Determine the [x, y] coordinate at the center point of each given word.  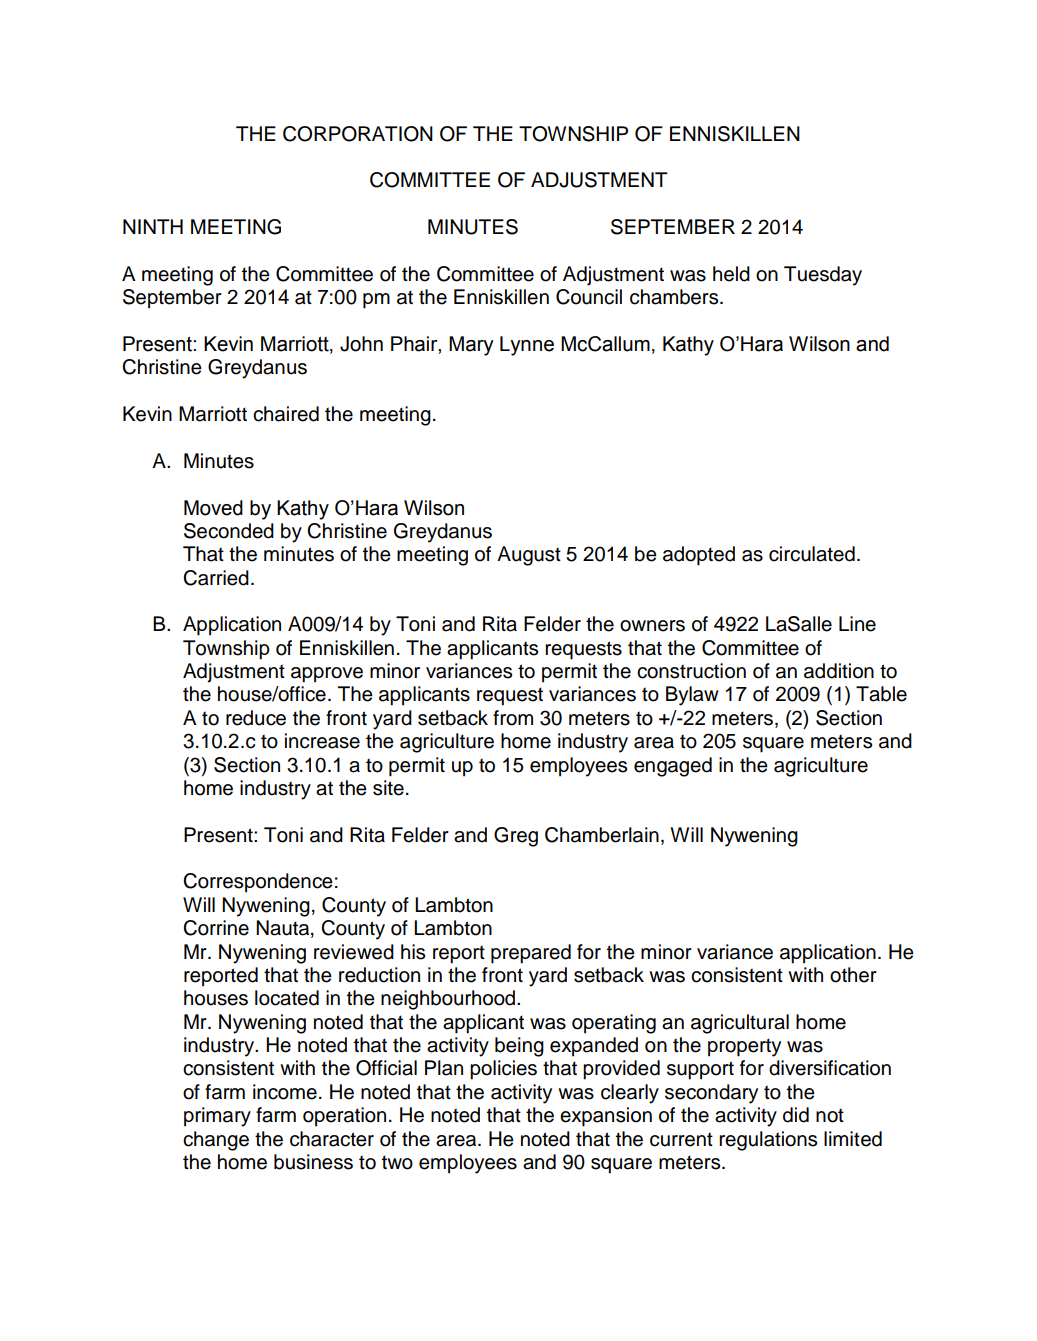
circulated [812, 554]
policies [503, 1070]
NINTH [153, 226]
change [216, 1141]
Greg [516, 837]
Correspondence [258, 883]
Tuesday [823, 276]
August [529, 556]
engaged [673, 767]
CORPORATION [358, 134]
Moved [213, 508]
